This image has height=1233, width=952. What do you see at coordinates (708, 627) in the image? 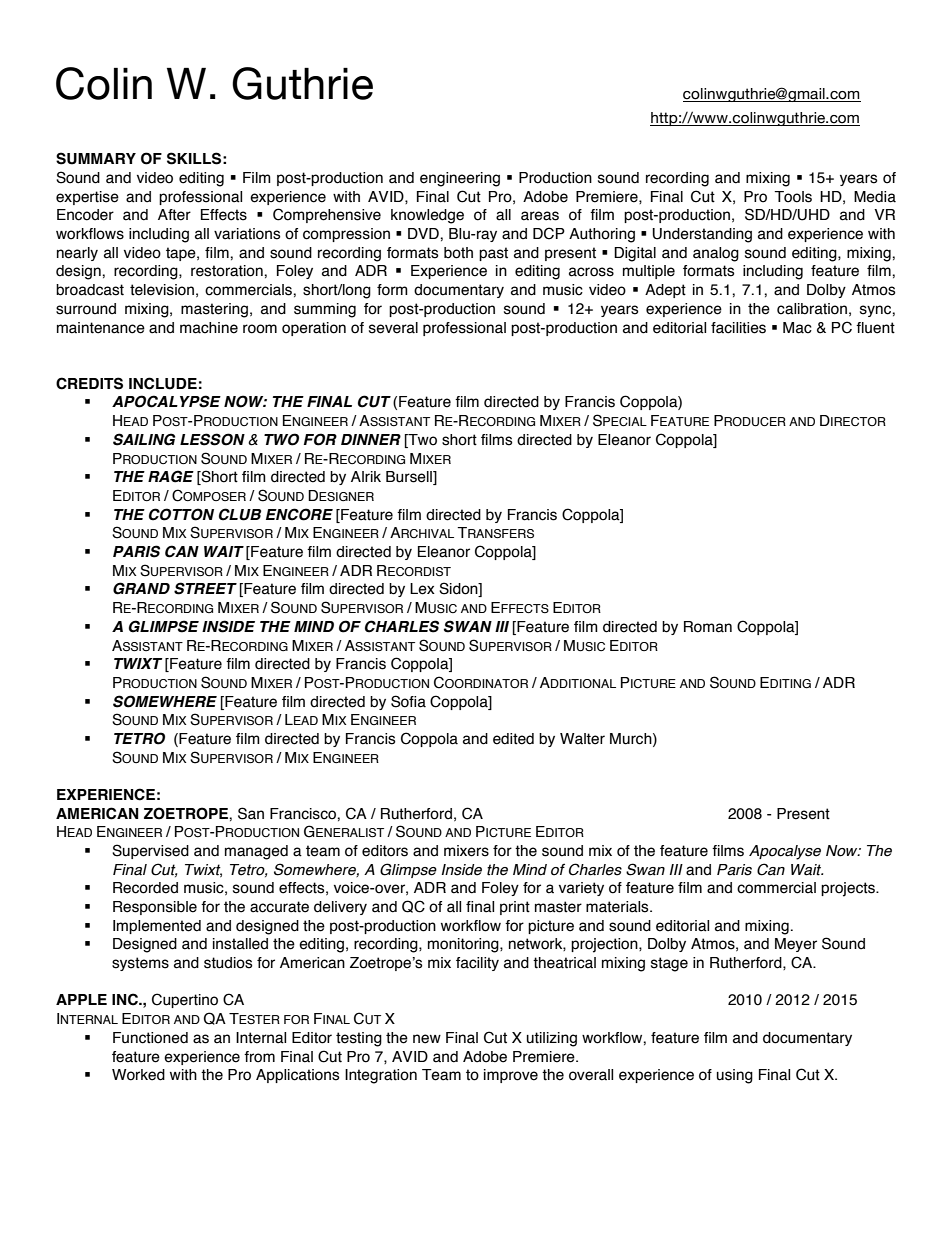
I see `Roman` at bounding box center [708, 627].
